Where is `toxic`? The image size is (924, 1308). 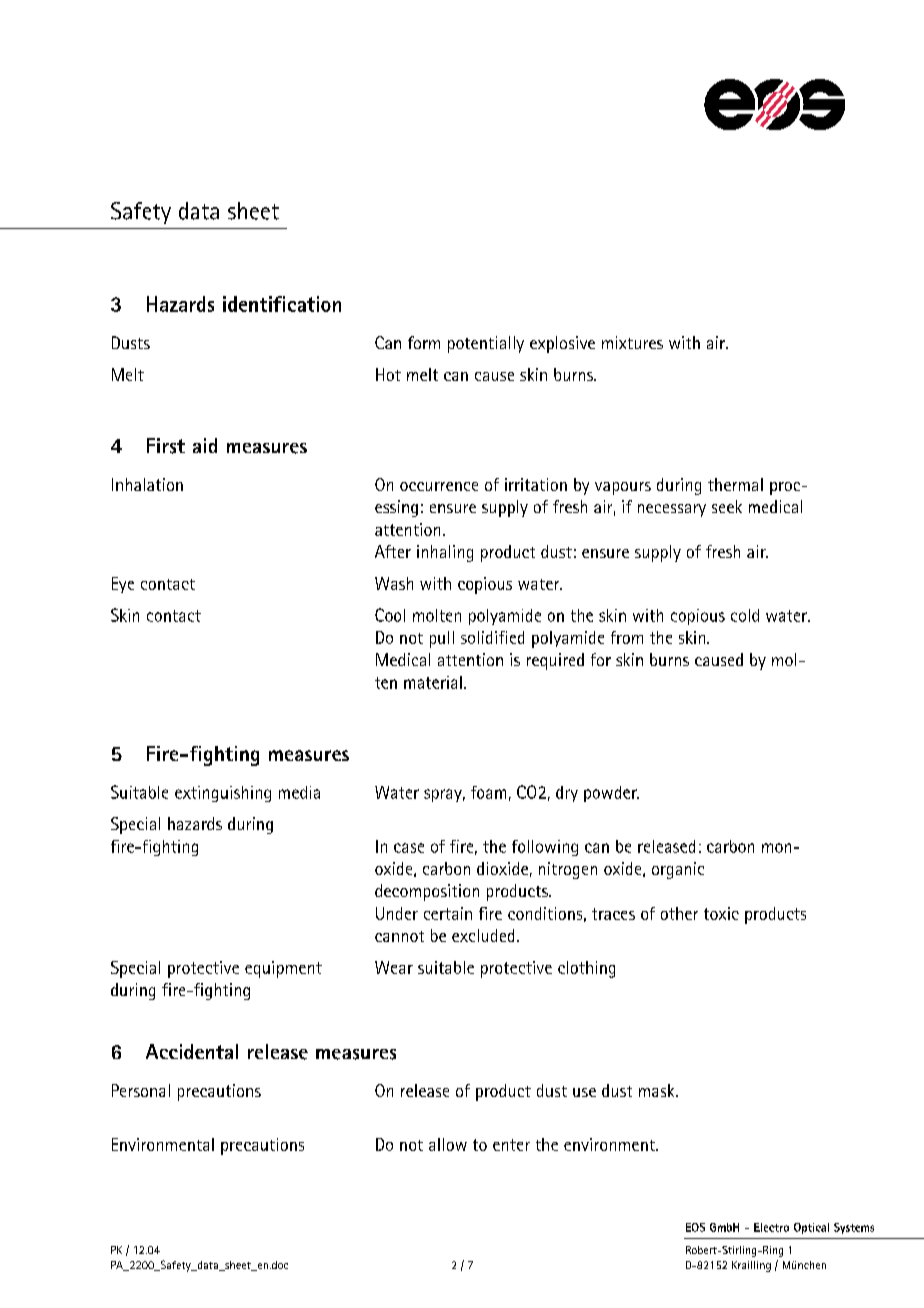
toxic is located at coordinates (721, 913).
